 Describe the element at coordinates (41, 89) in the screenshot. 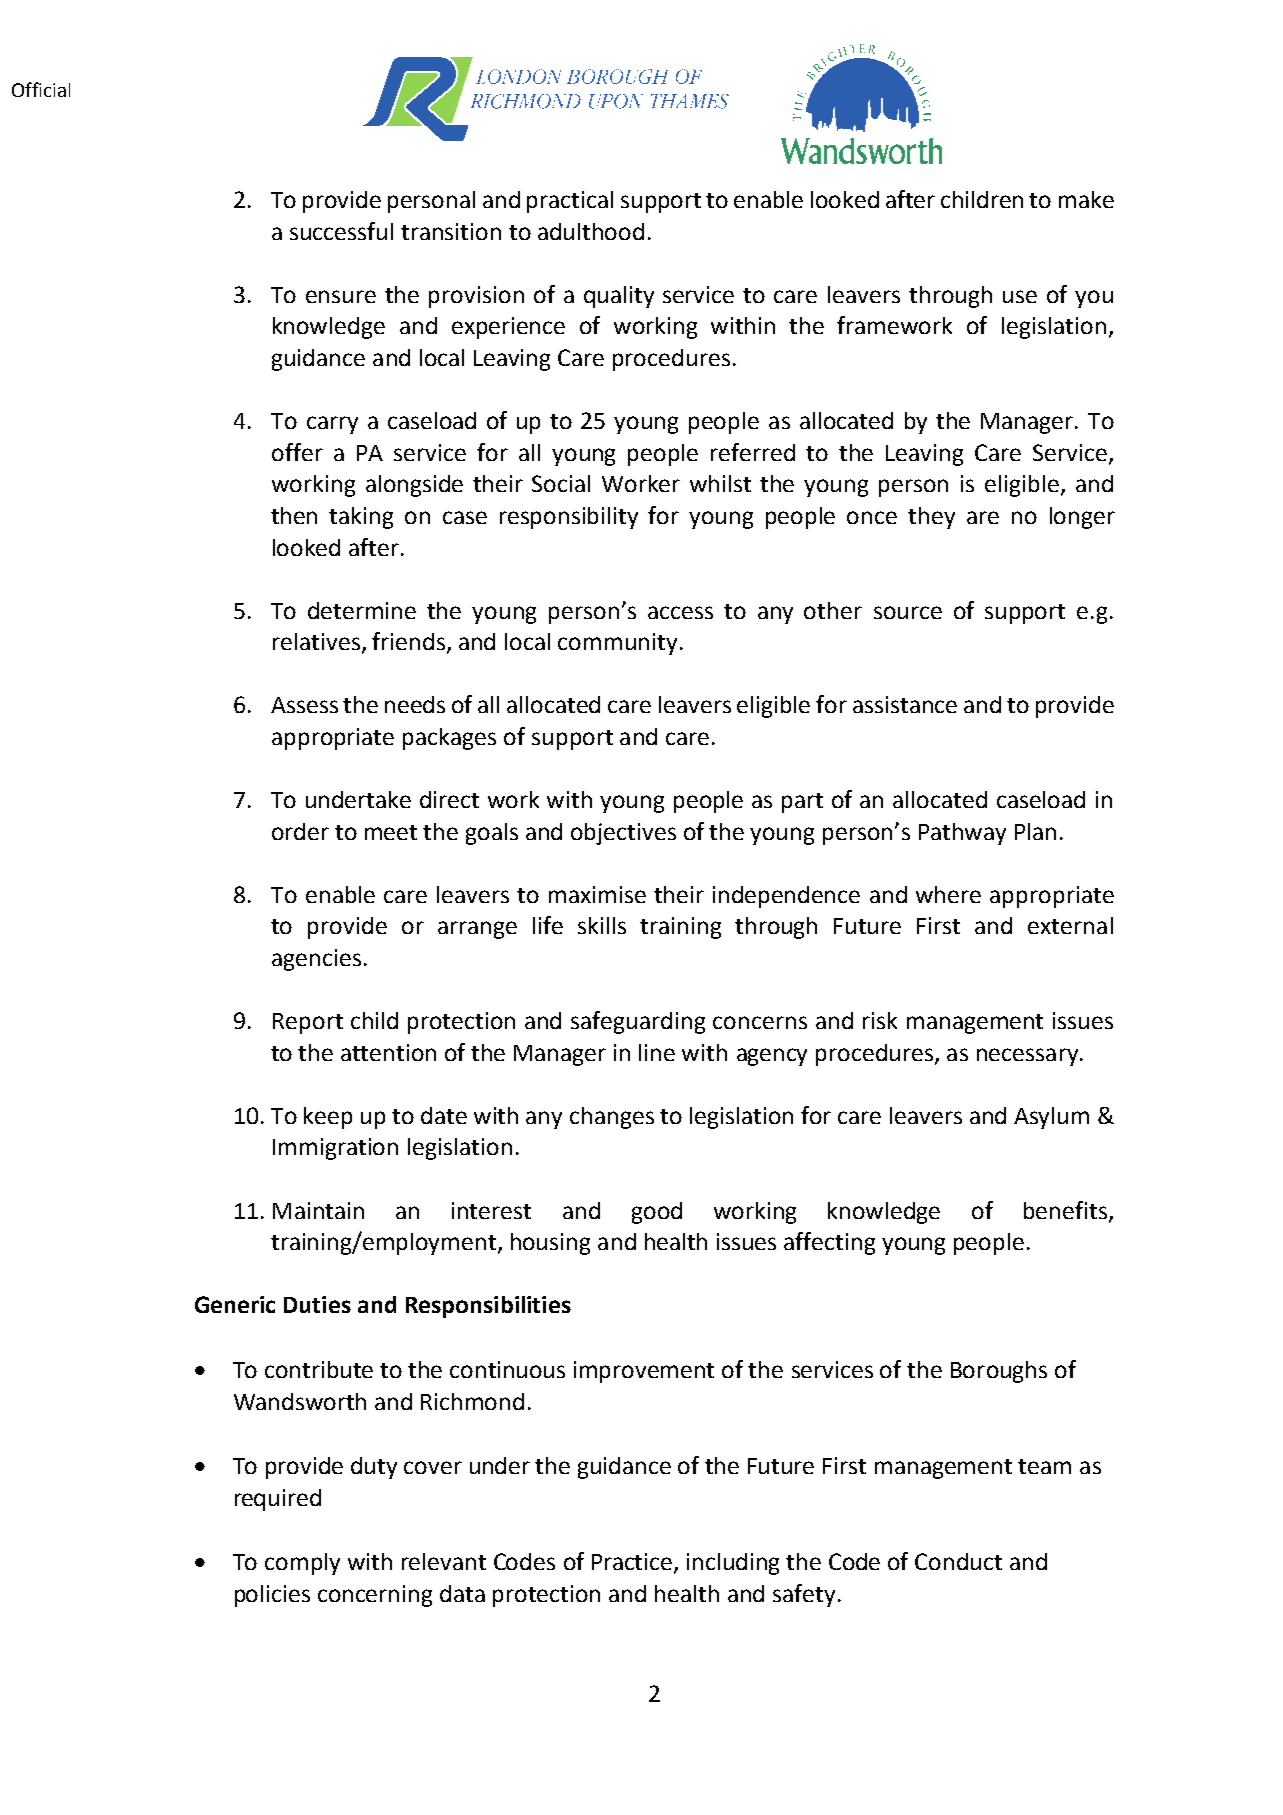

I see `Official` at that location.
